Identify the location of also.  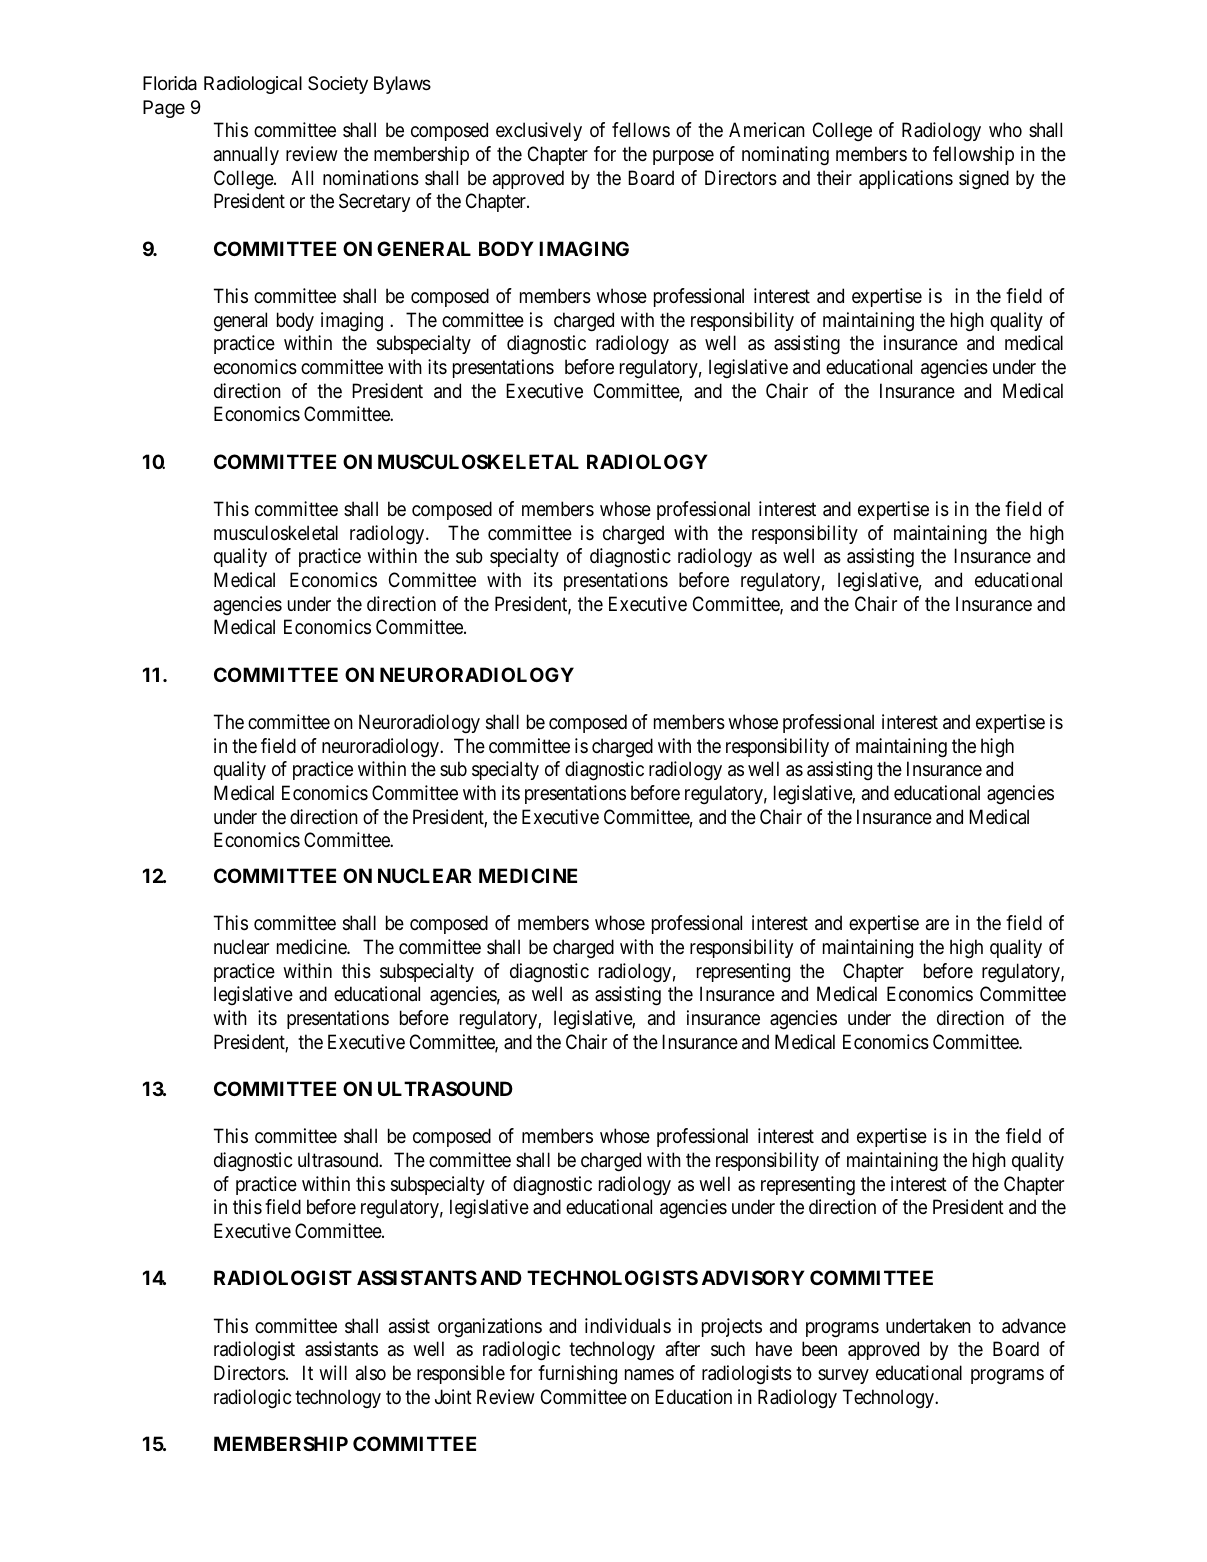
(371, 1373).
